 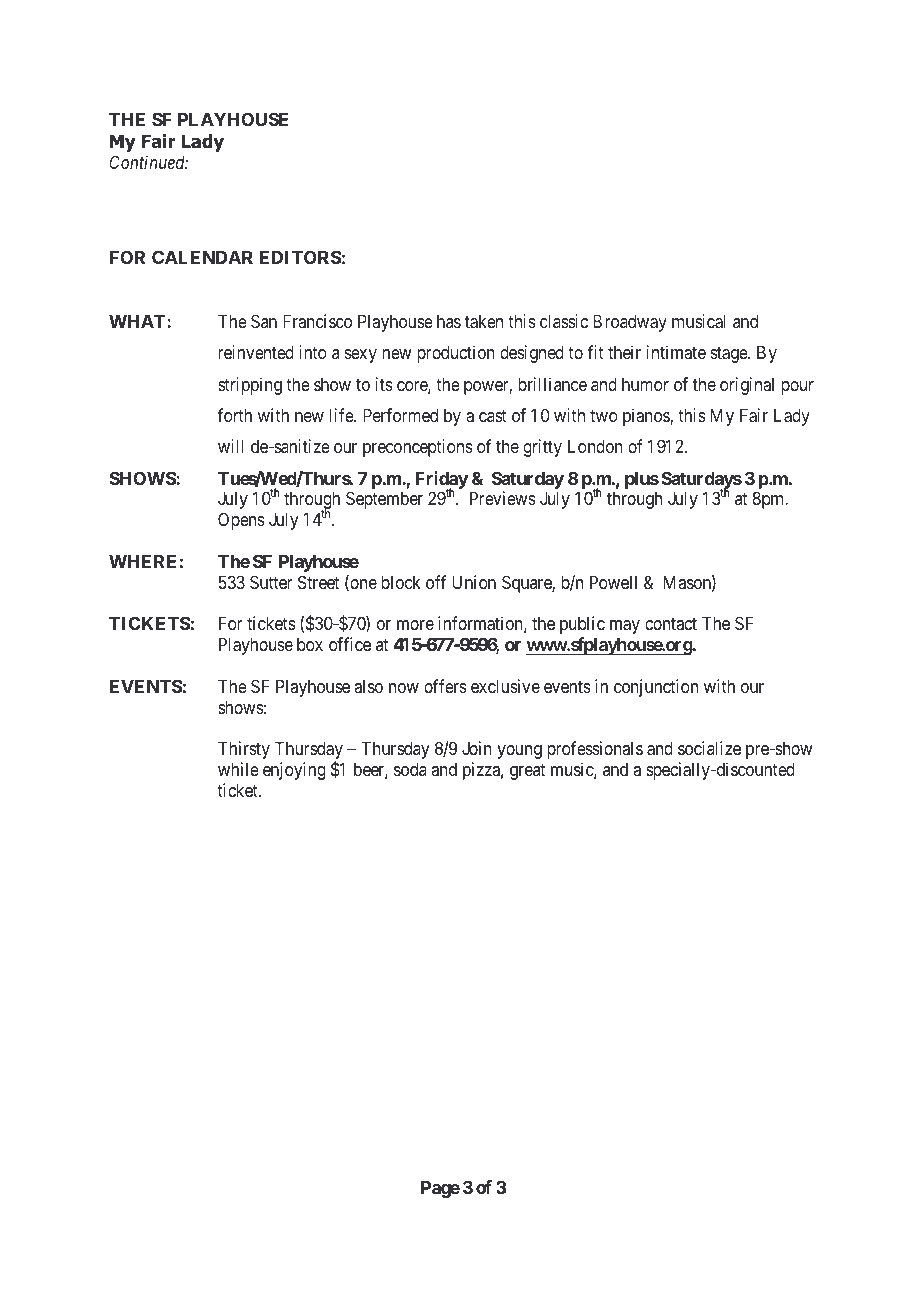 I want to click on stage, so click(x=730, y=355).
